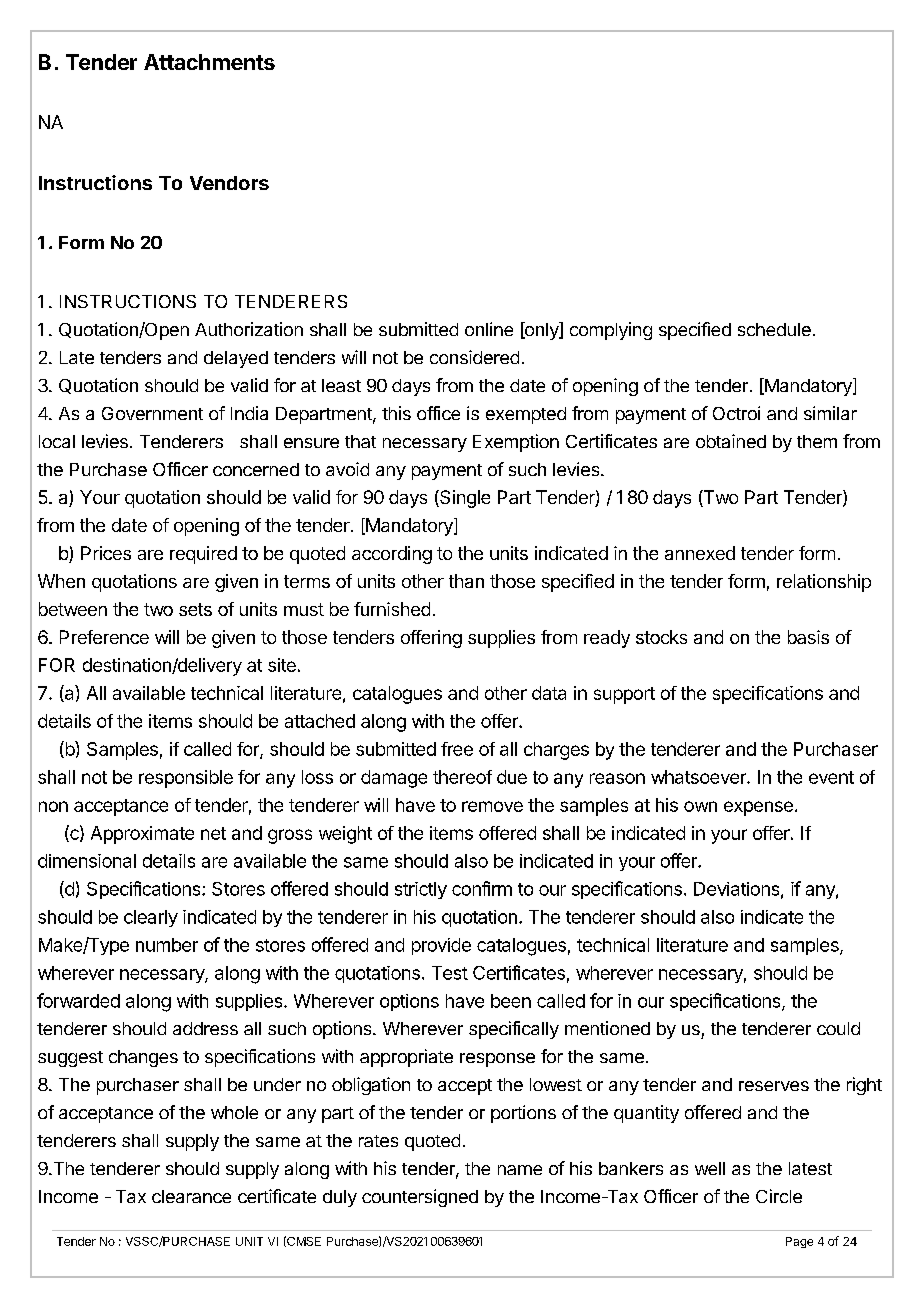  What do you see at coordinates (191, 1196) in the screenshot?
I see `clearance` at bounding box center [191, 1196].
